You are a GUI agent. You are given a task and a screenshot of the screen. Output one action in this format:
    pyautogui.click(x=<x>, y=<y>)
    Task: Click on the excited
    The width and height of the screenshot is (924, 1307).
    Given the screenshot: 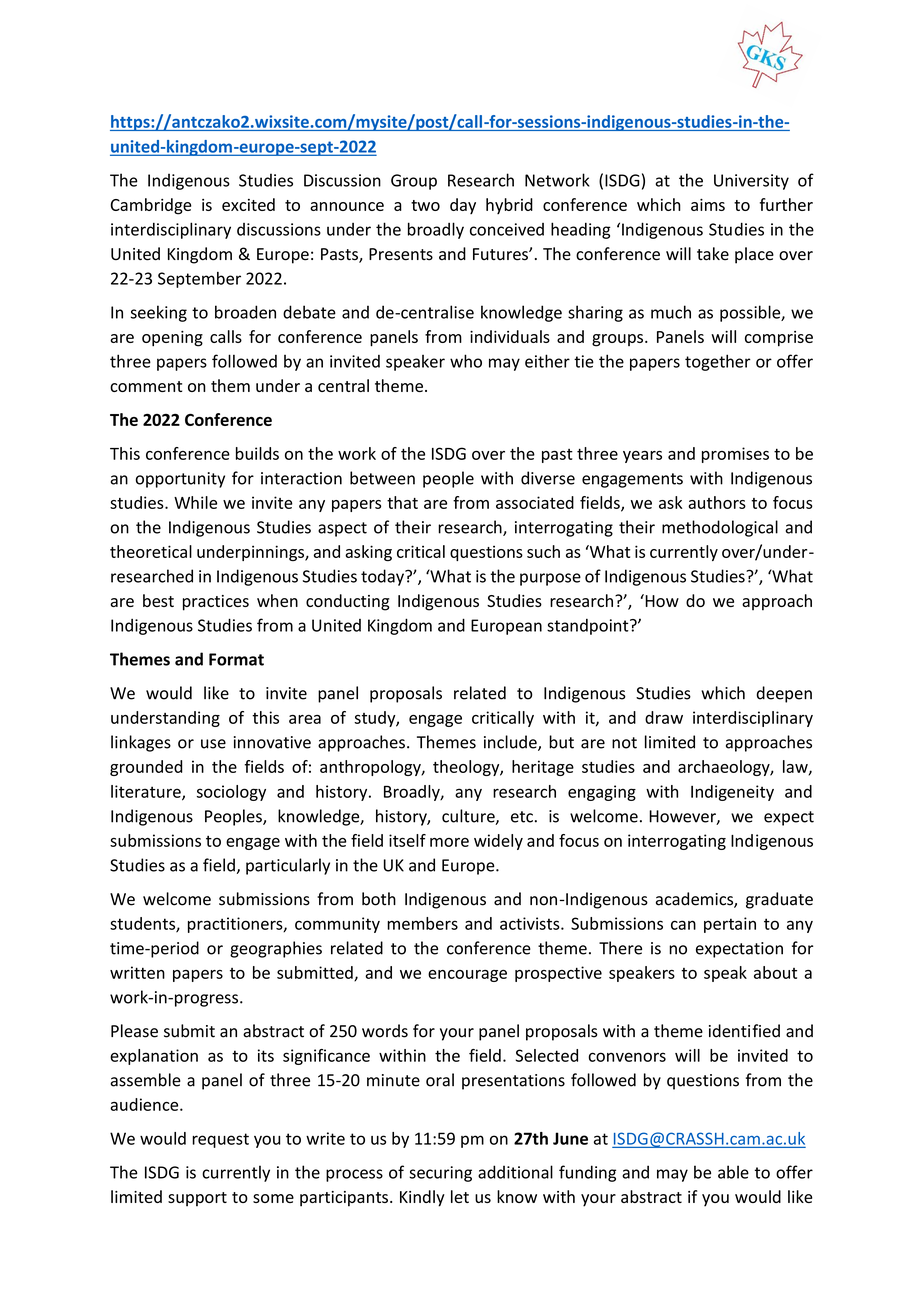 What is the action you would take?
    pyautogui.click(x=248, y=204)
